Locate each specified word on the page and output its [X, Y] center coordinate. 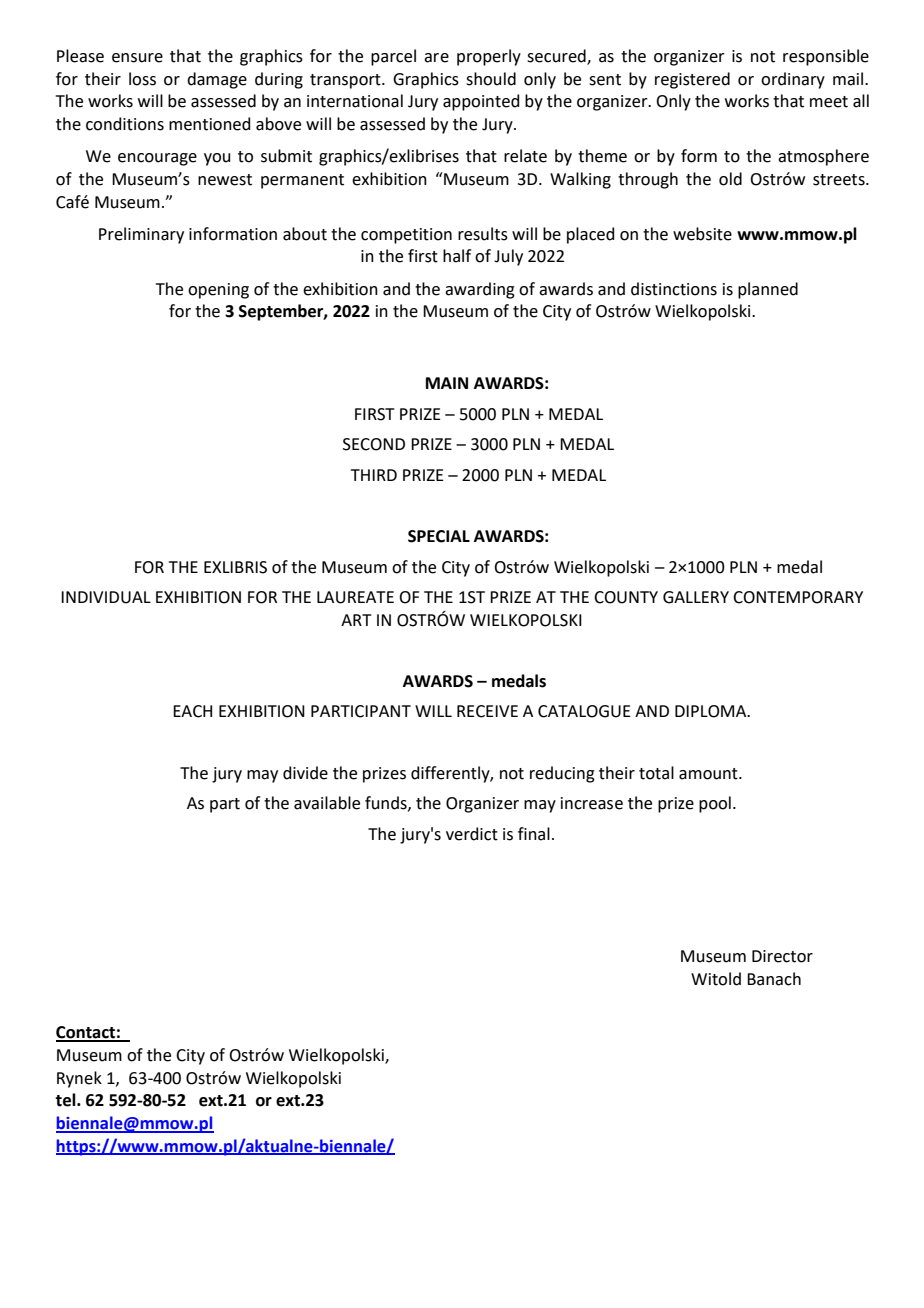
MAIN [447, 383]
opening [218, 291]
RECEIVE [487, 711]
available [327, 803]
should [491, 79]
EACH [192, 711]
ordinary [793, 80]
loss [142, 79]
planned [768, 290]
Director [782, 956]
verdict [472, 834]
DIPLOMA [712, 711]
